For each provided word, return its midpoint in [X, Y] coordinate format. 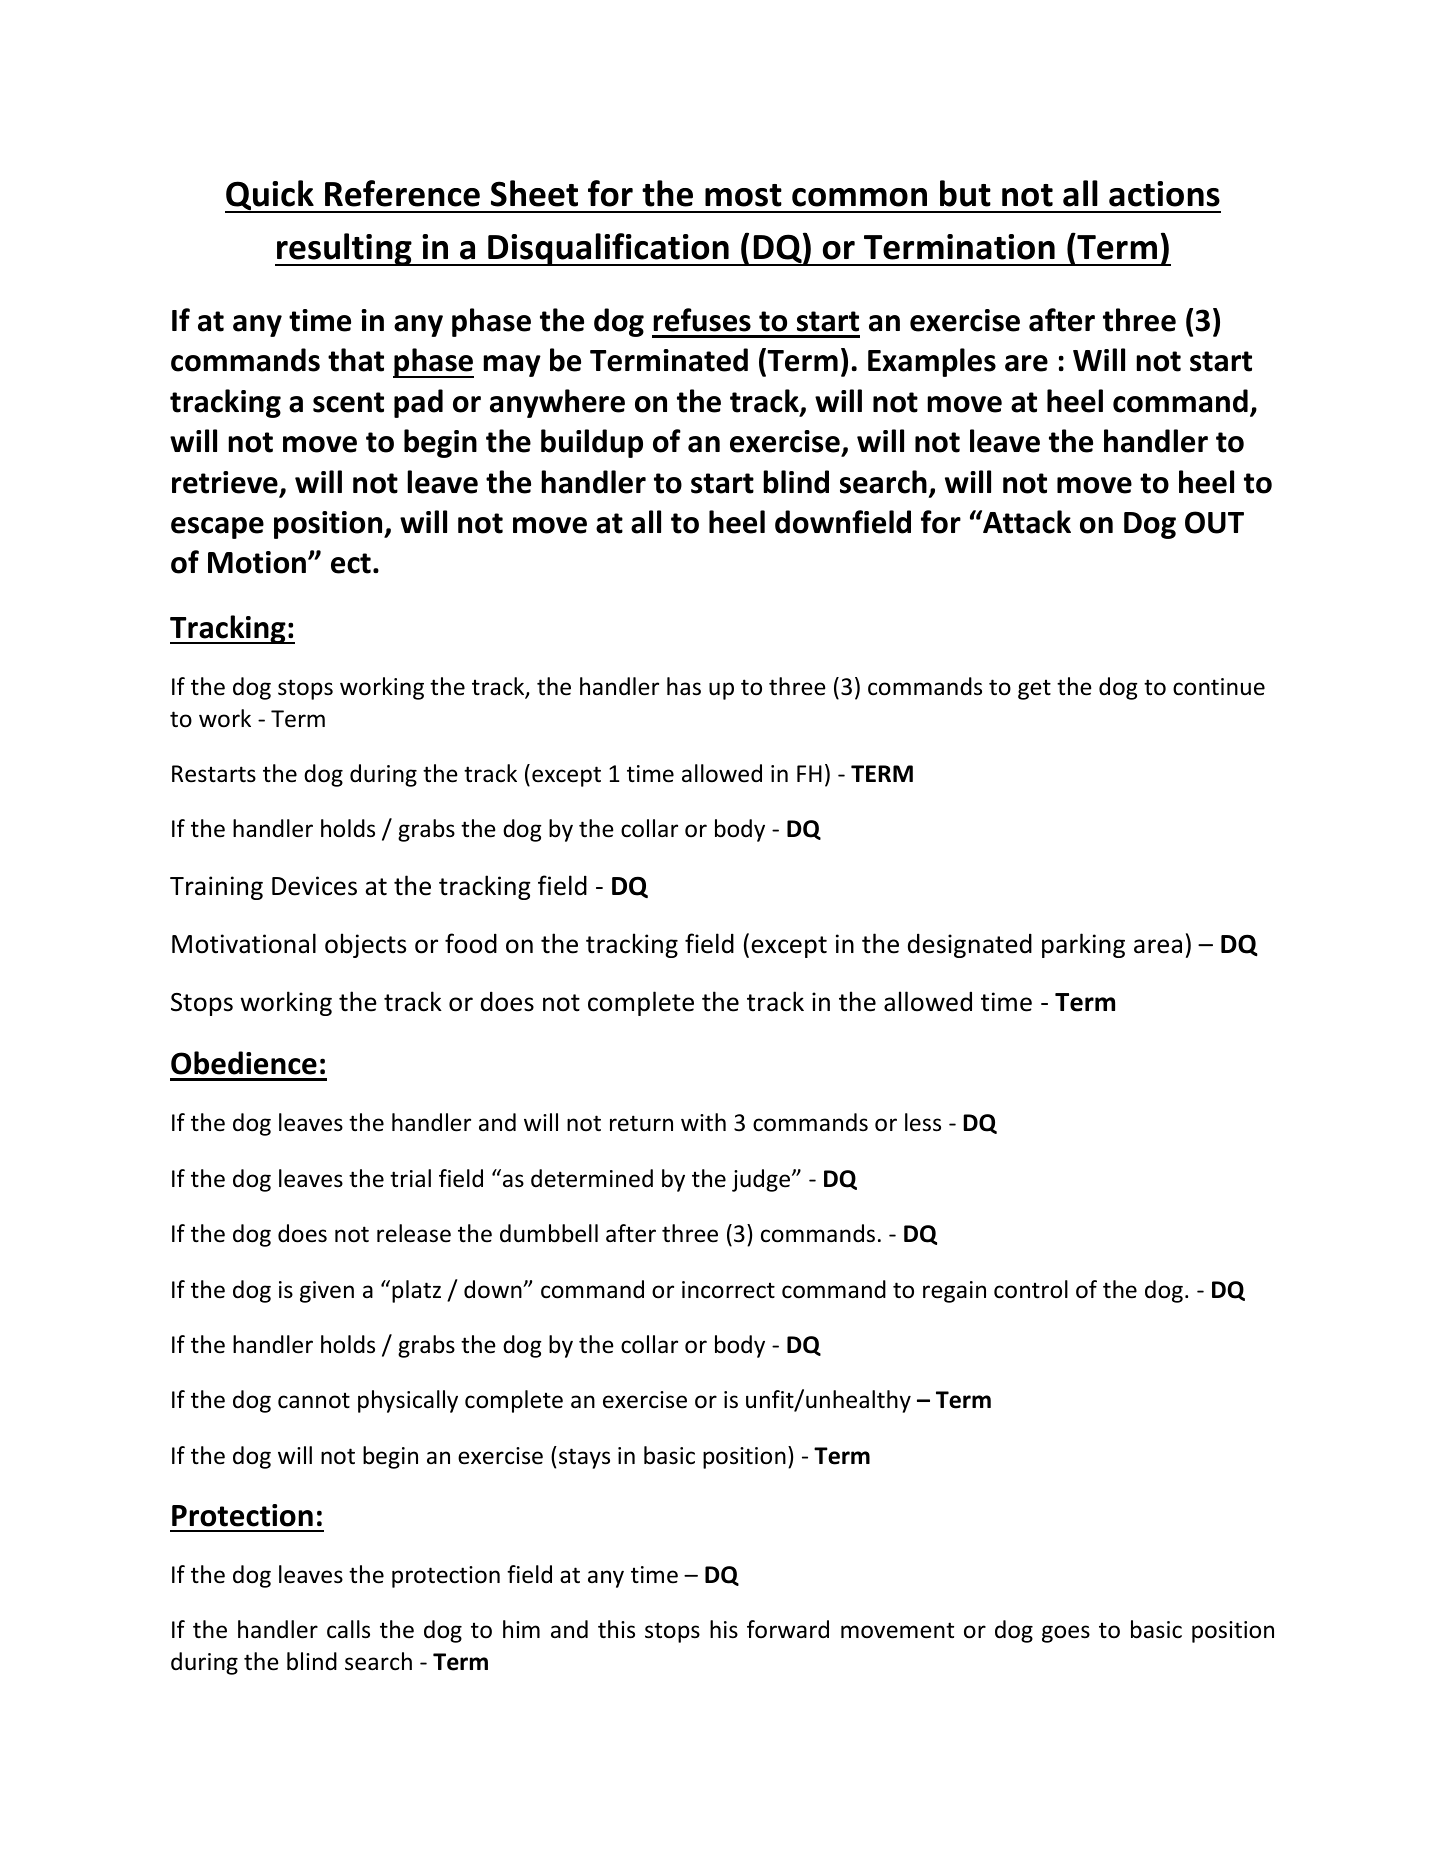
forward [788, 1629]
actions [1164, 194]
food [471, 943]
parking [1083, 945]
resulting [344, 249]
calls [348, 1629]
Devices [314, 886]
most [743, 195]
